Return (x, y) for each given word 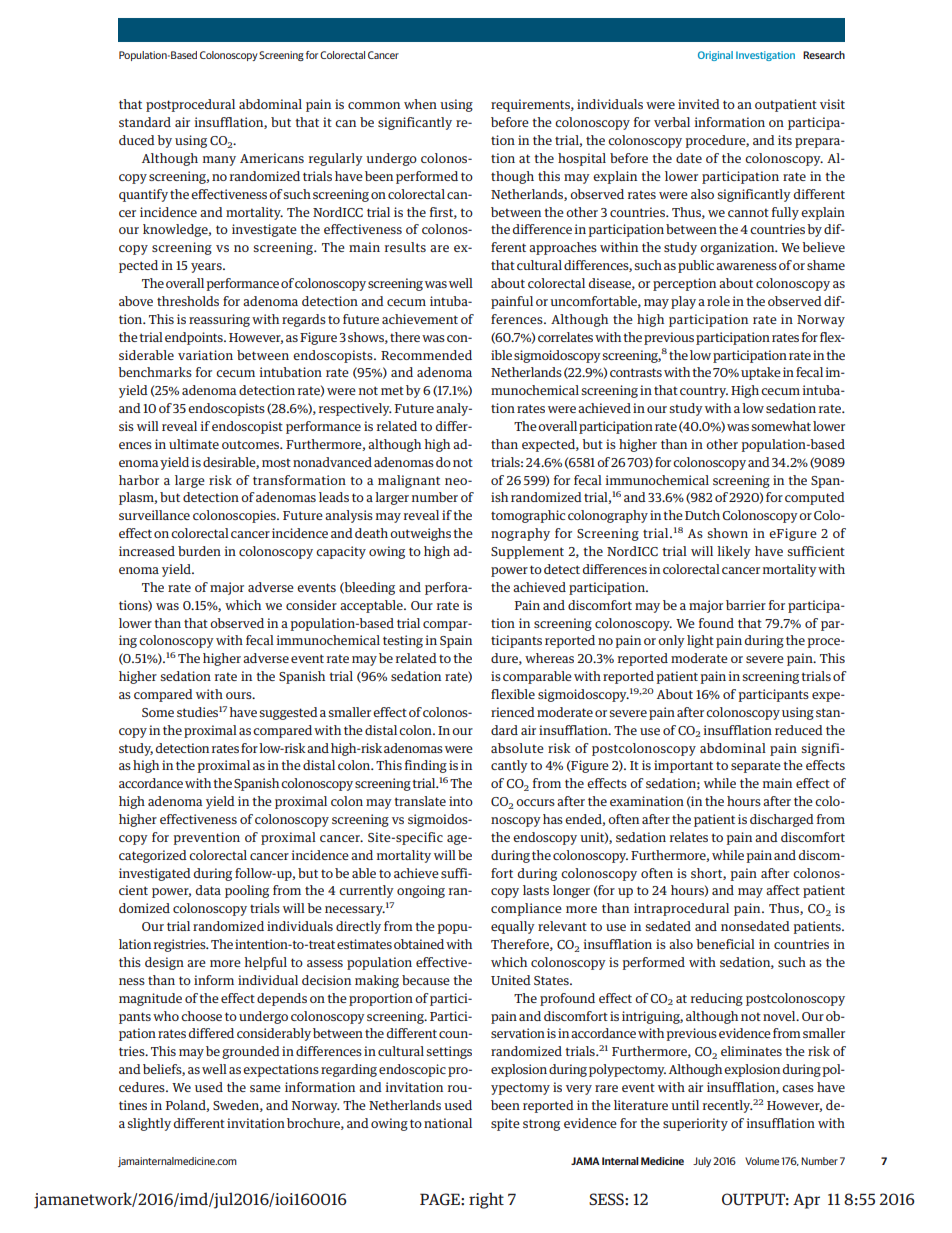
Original (715, 56)
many (219, 161)
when (420, 104)
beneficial (725, 944)
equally (513, 927)
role (718, 301)
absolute (517, 748)
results (405, 247)
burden (199, 551)
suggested (289, 713)
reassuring (219, 320)
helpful (265, 963)
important (683, 766)
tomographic (528, 516)
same (265, 1088)
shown (728, 533)
